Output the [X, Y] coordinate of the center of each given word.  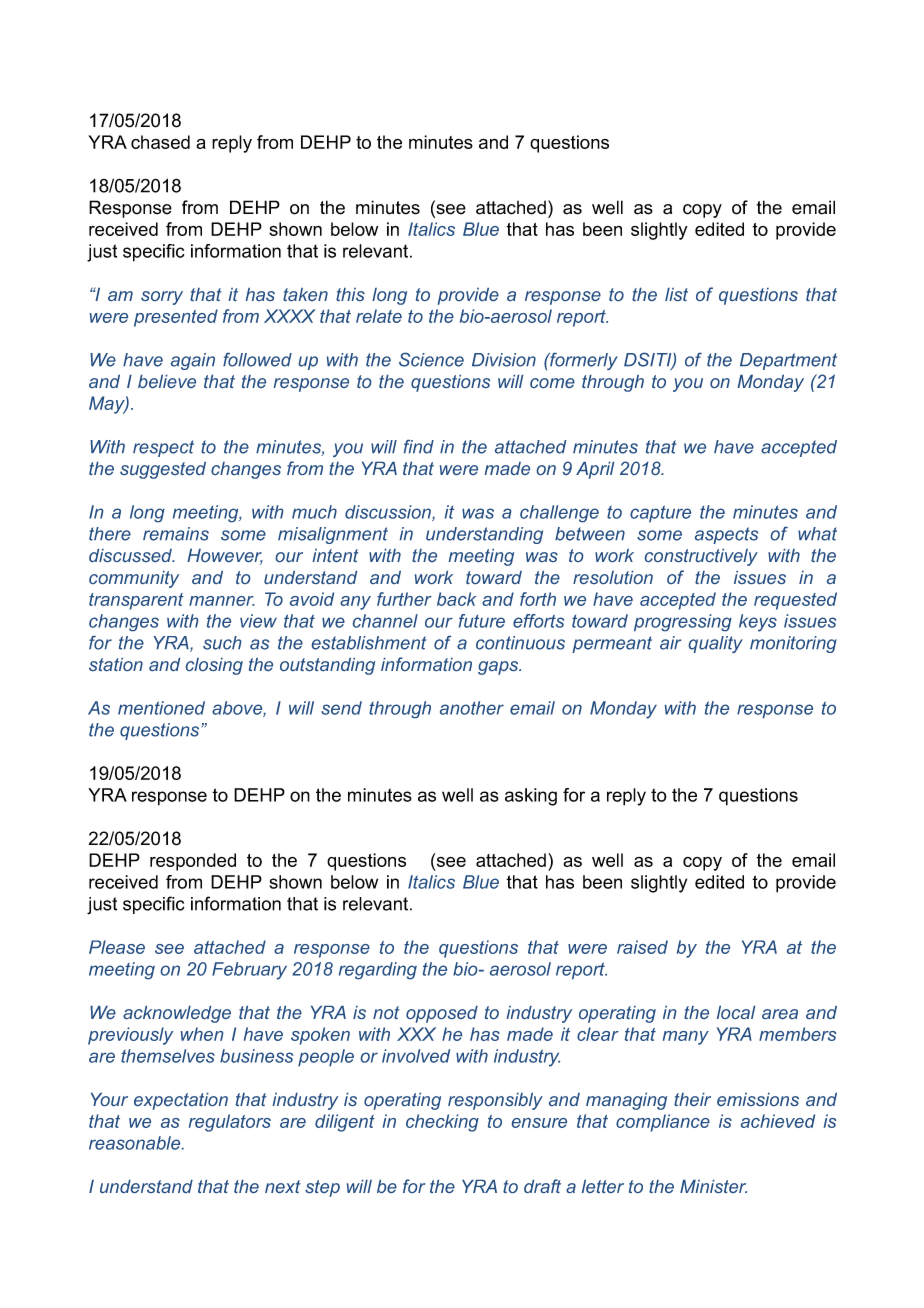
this [350, 294]
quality [716, 644]
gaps [499, 668]
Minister [713, 1186]
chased [160, 142]
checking [442, 1123]
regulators [230, 1123]
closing [214, 666]
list [676, 294]
